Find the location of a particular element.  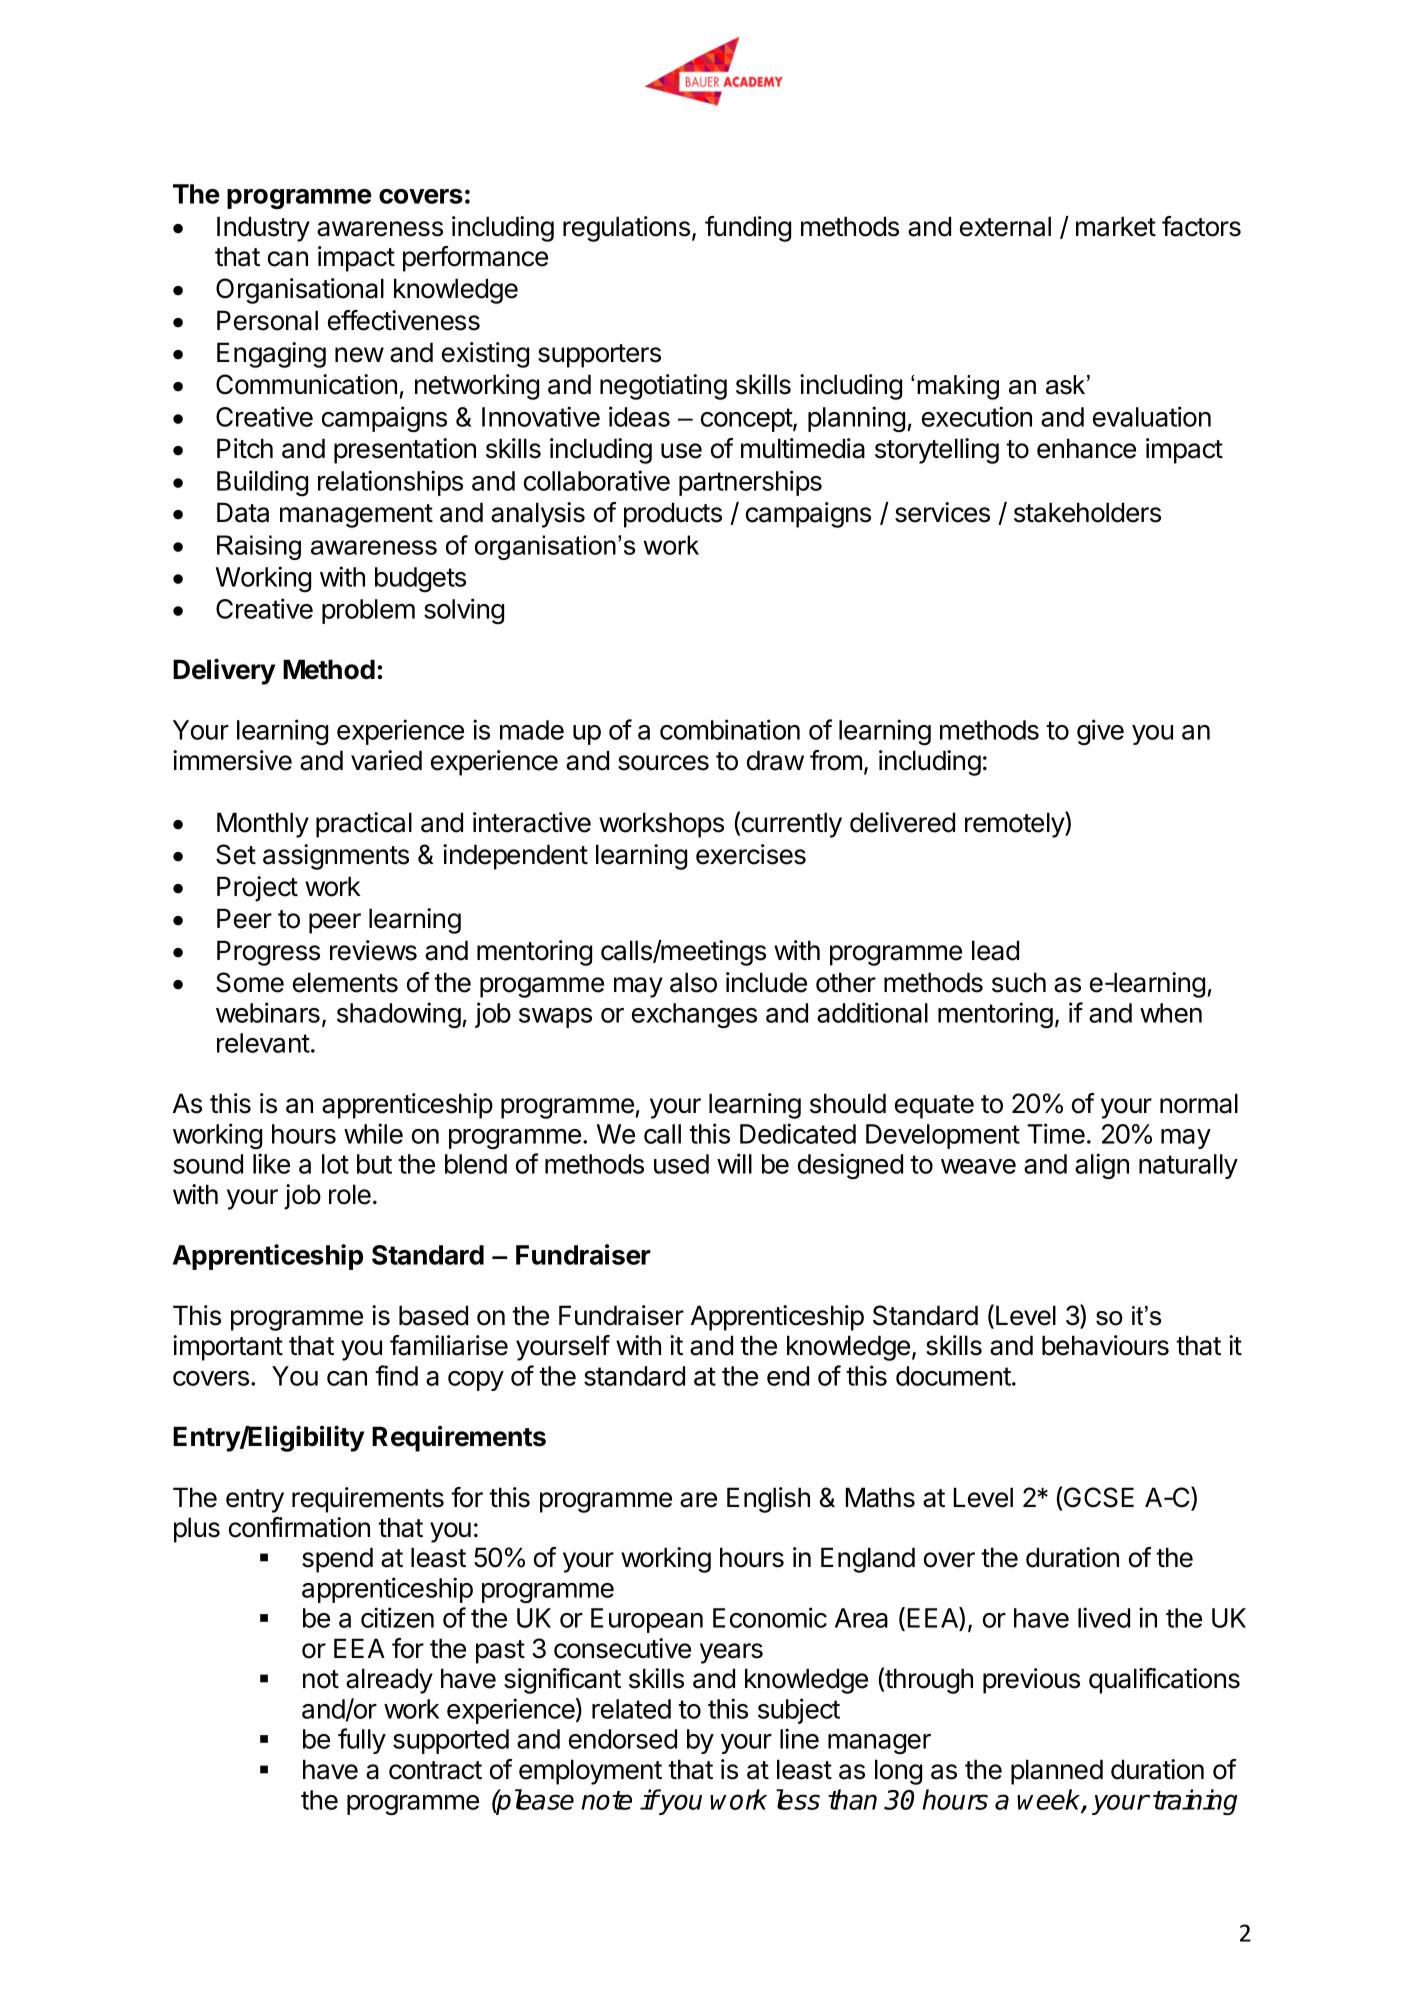

exchanges is located at coordinates (694, 1015).
